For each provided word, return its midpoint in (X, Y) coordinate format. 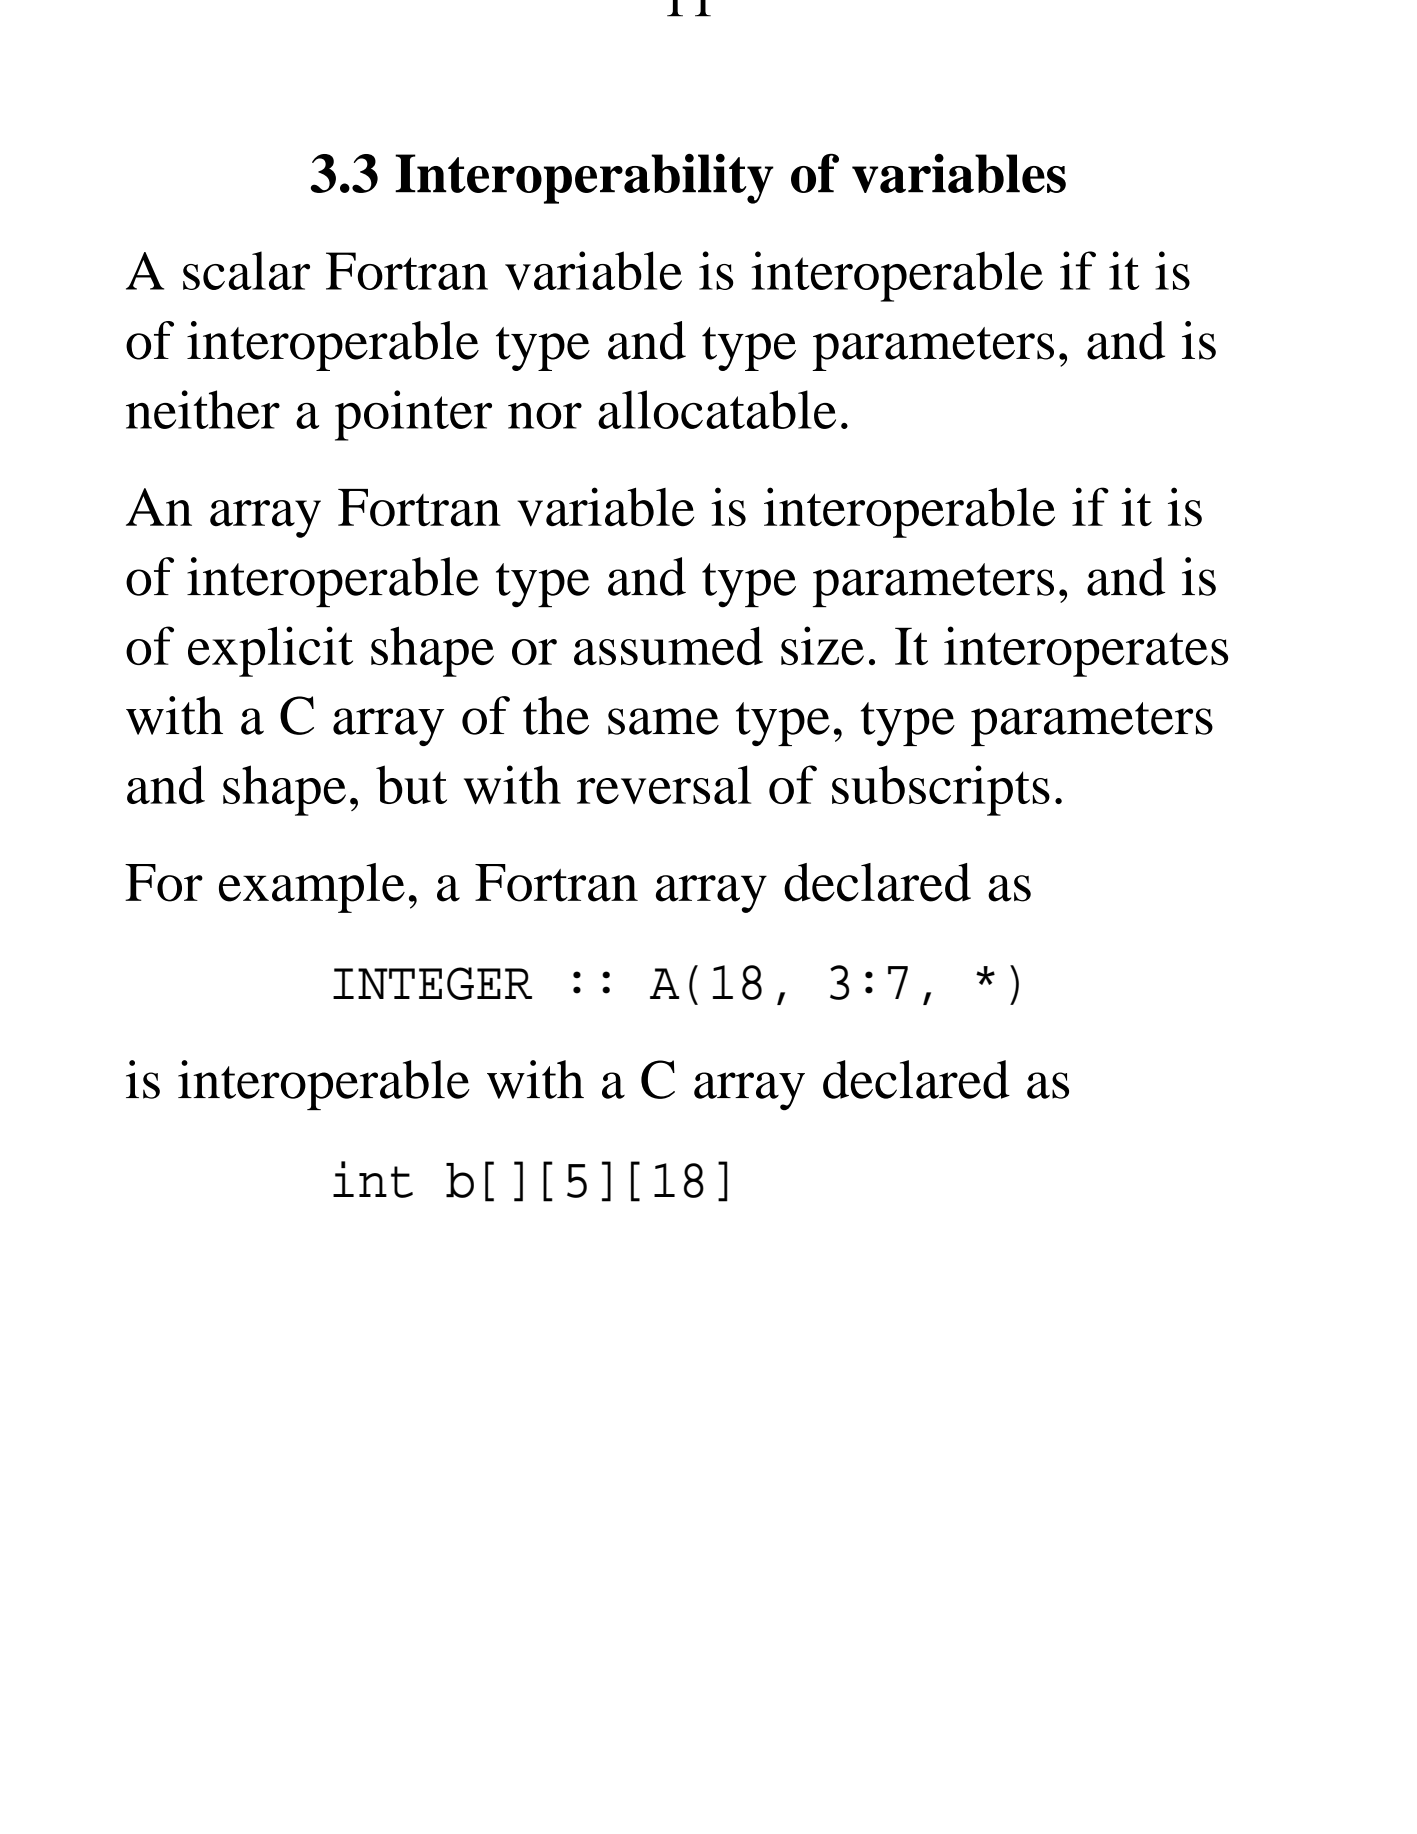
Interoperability (584, 179)
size (822, 645)
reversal (664, 784)
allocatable (717, 409)
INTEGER (432, 983)
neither (203, 409)
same (663, 721)
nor (545, 416)
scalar (246, 270)
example (312, 888)
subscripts (941, 790)
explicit (270, 651)
